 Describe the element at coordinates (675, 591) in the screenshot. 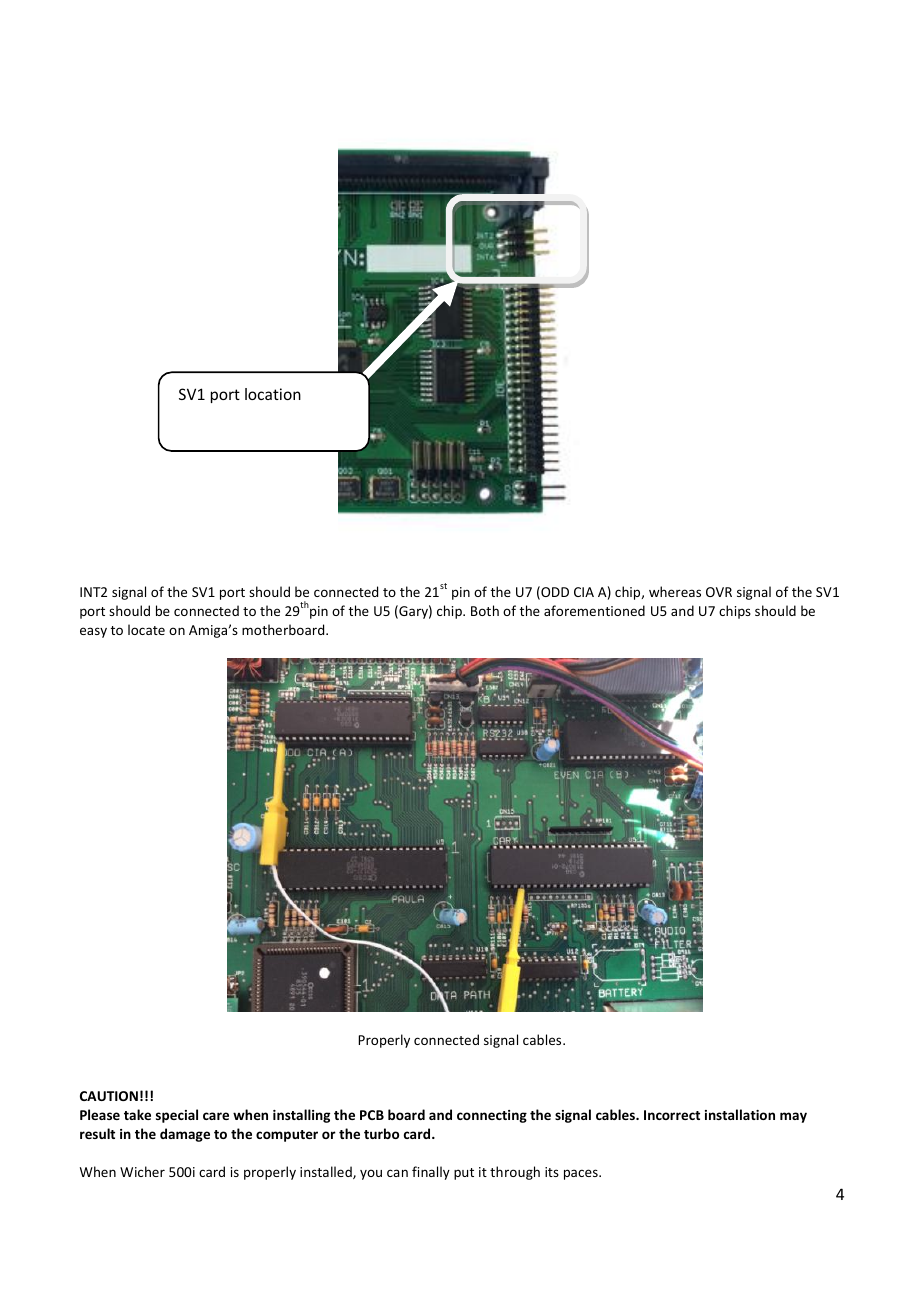

I see `whereas` at that location.
